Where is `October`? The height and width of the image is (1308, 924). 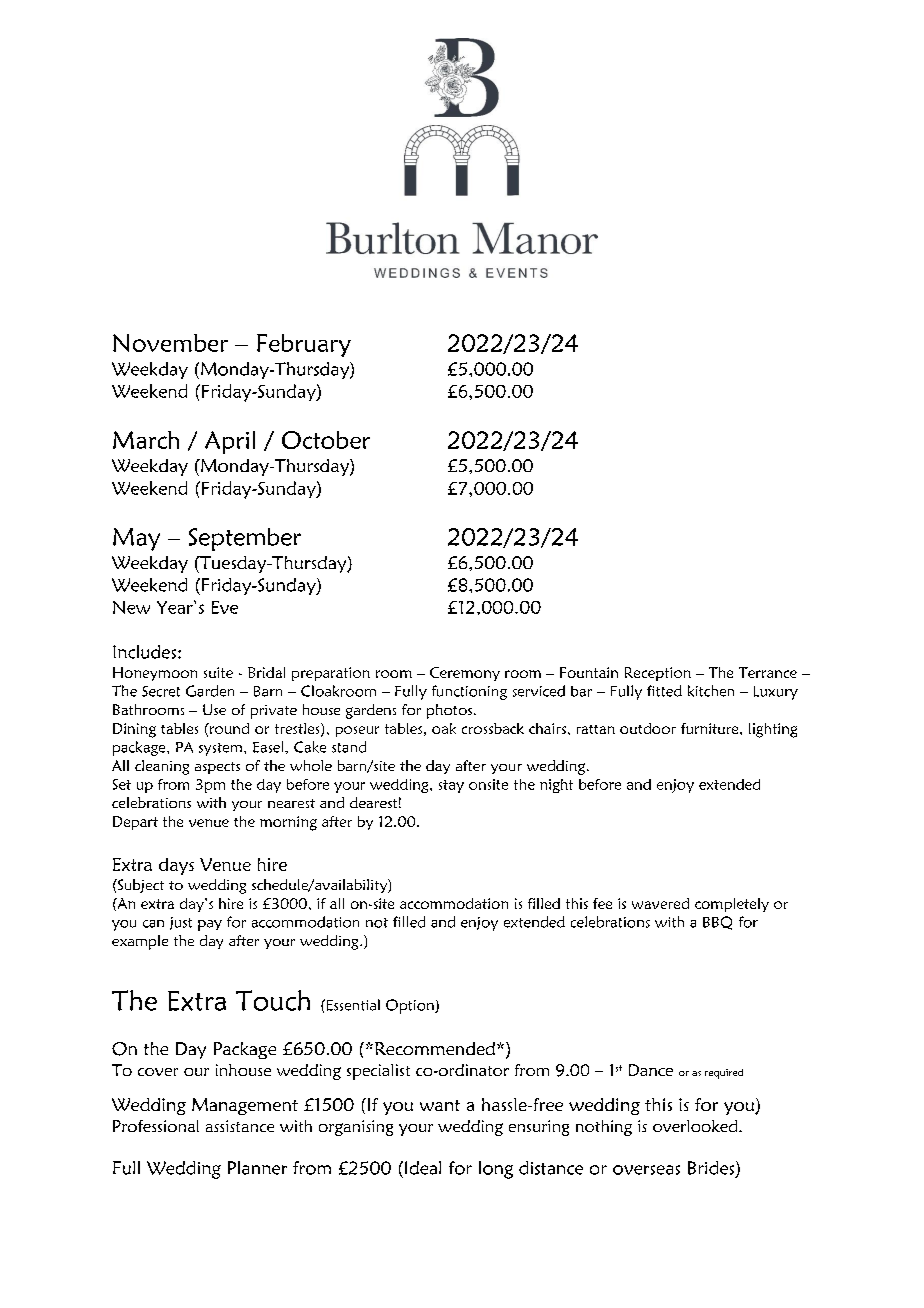 October is located at coordinates (326, 440).
